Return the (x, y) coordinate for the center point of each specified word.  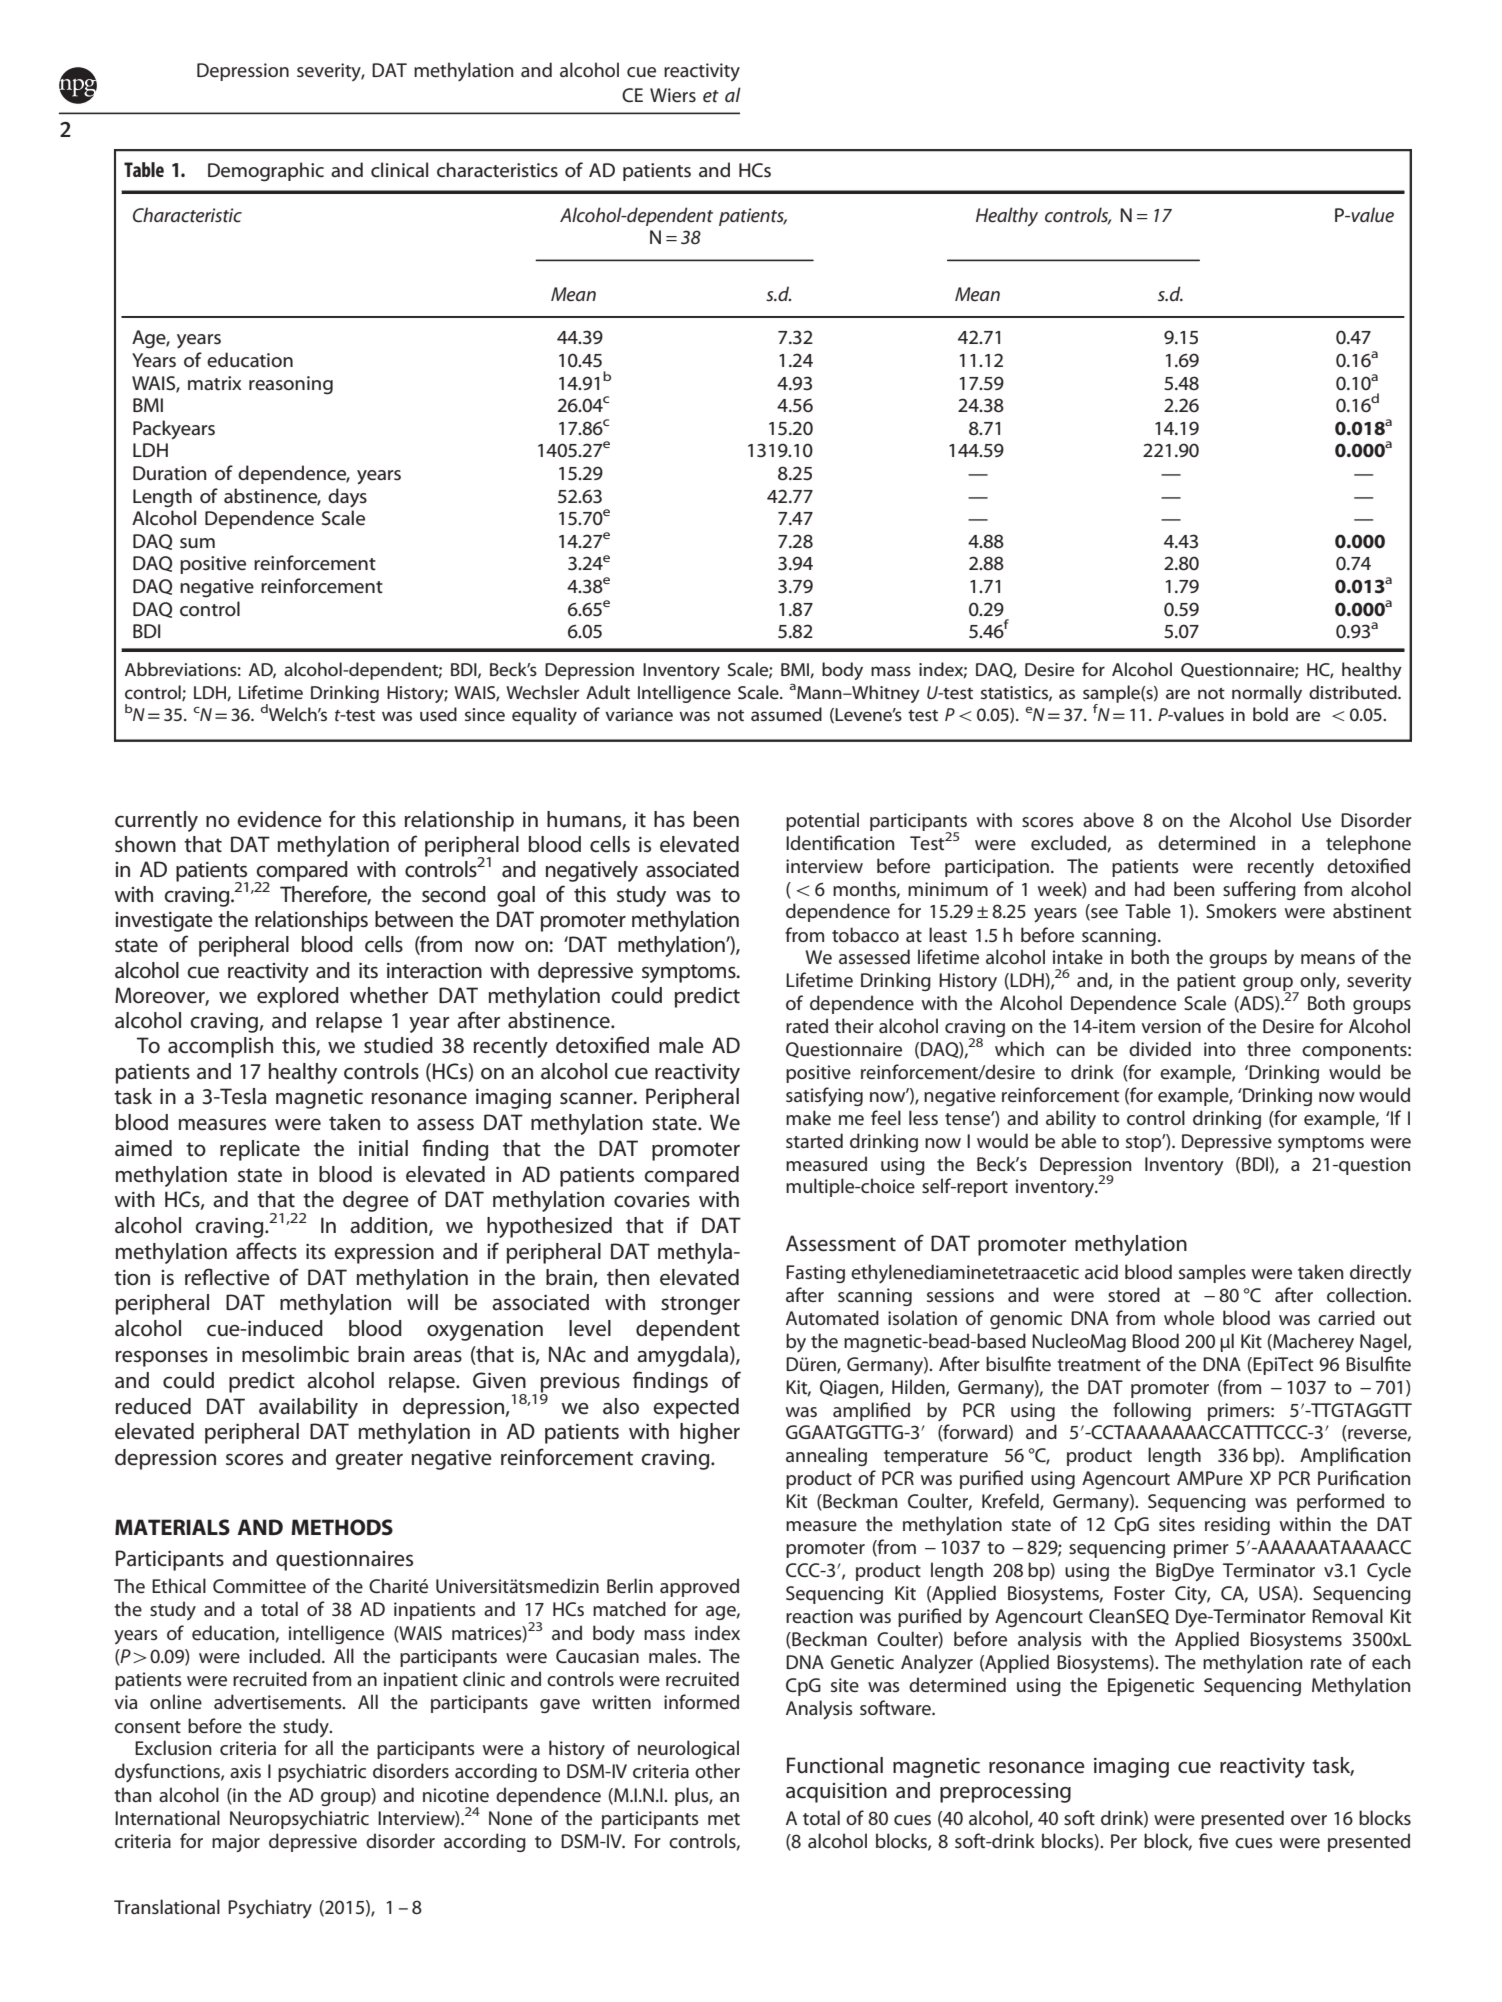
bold (1270, 714)
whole (1189, 1317)
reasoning (291, 385)
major (236, 1843)
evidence (279, 819)
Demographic (266, 172)
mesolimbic (295, 1354)
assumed (786, 714)
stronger (700, 1305)
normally (1267, 694)
